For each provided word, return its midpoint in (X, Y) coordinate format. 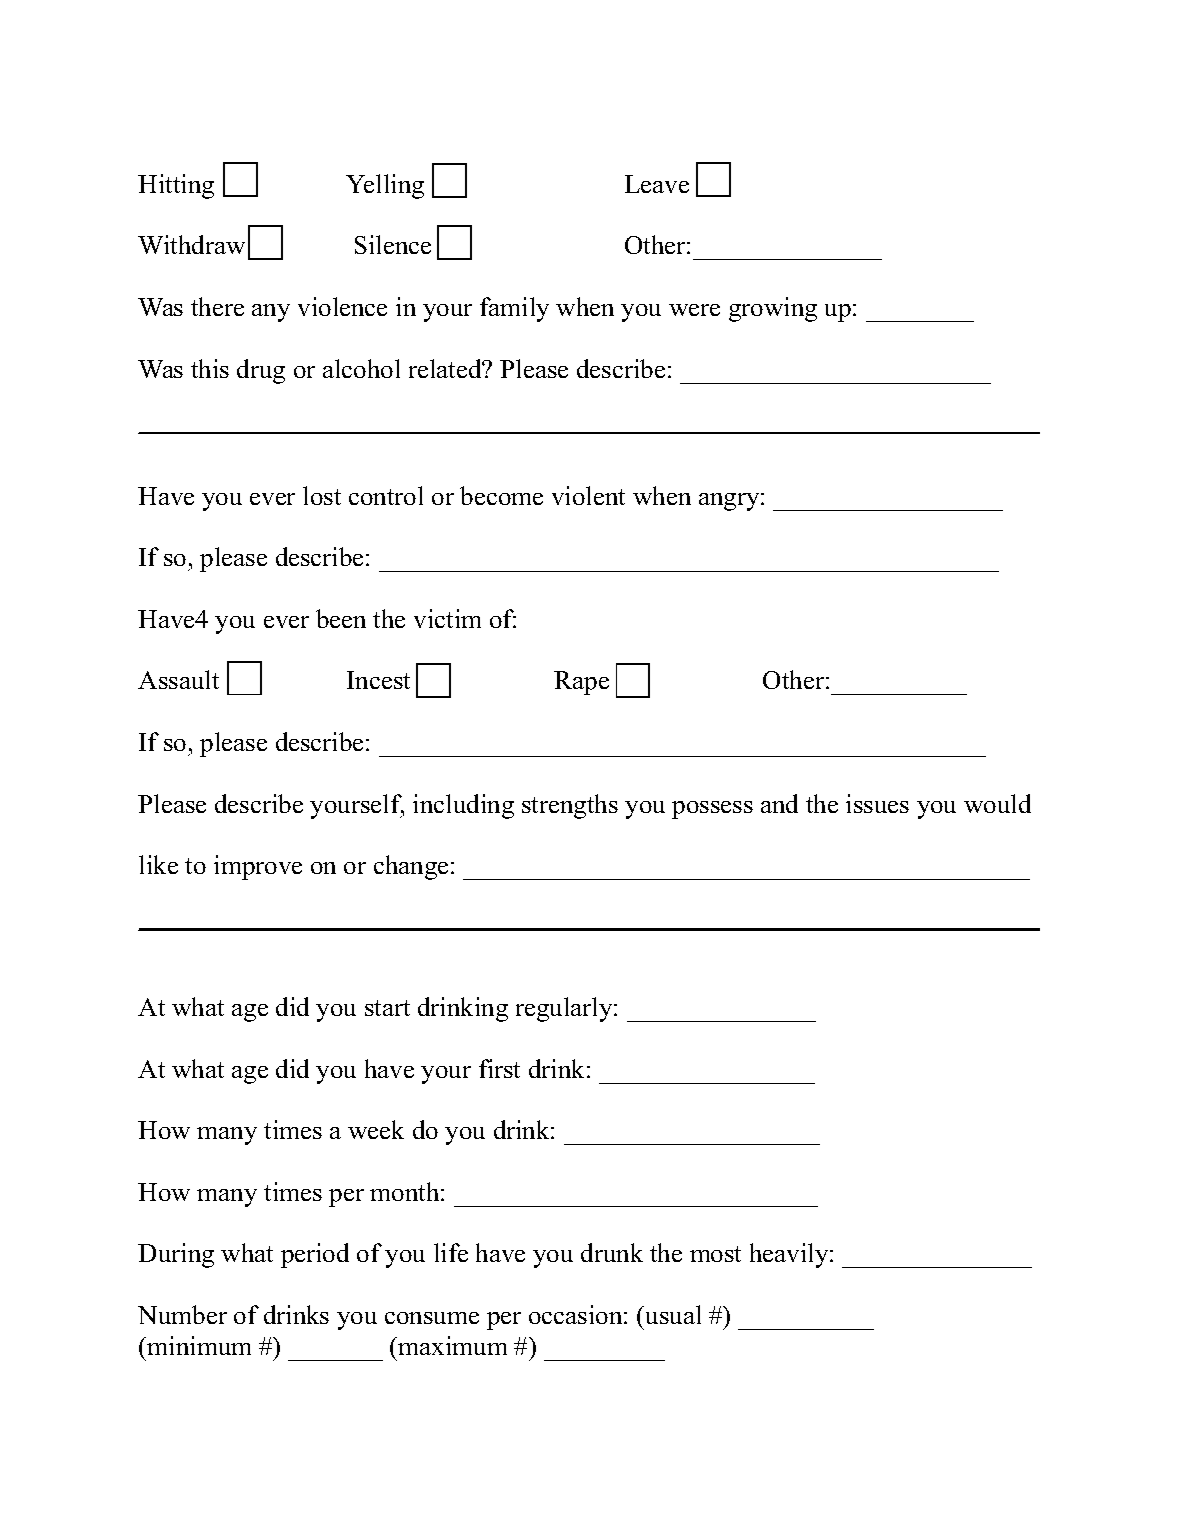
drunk (612, 1252)
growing (773, 309)
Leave (657, 184)
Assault (178, 679)
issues (877, 803)
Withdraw (191, 244)
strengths (570, 806)
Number (182, 1314)
